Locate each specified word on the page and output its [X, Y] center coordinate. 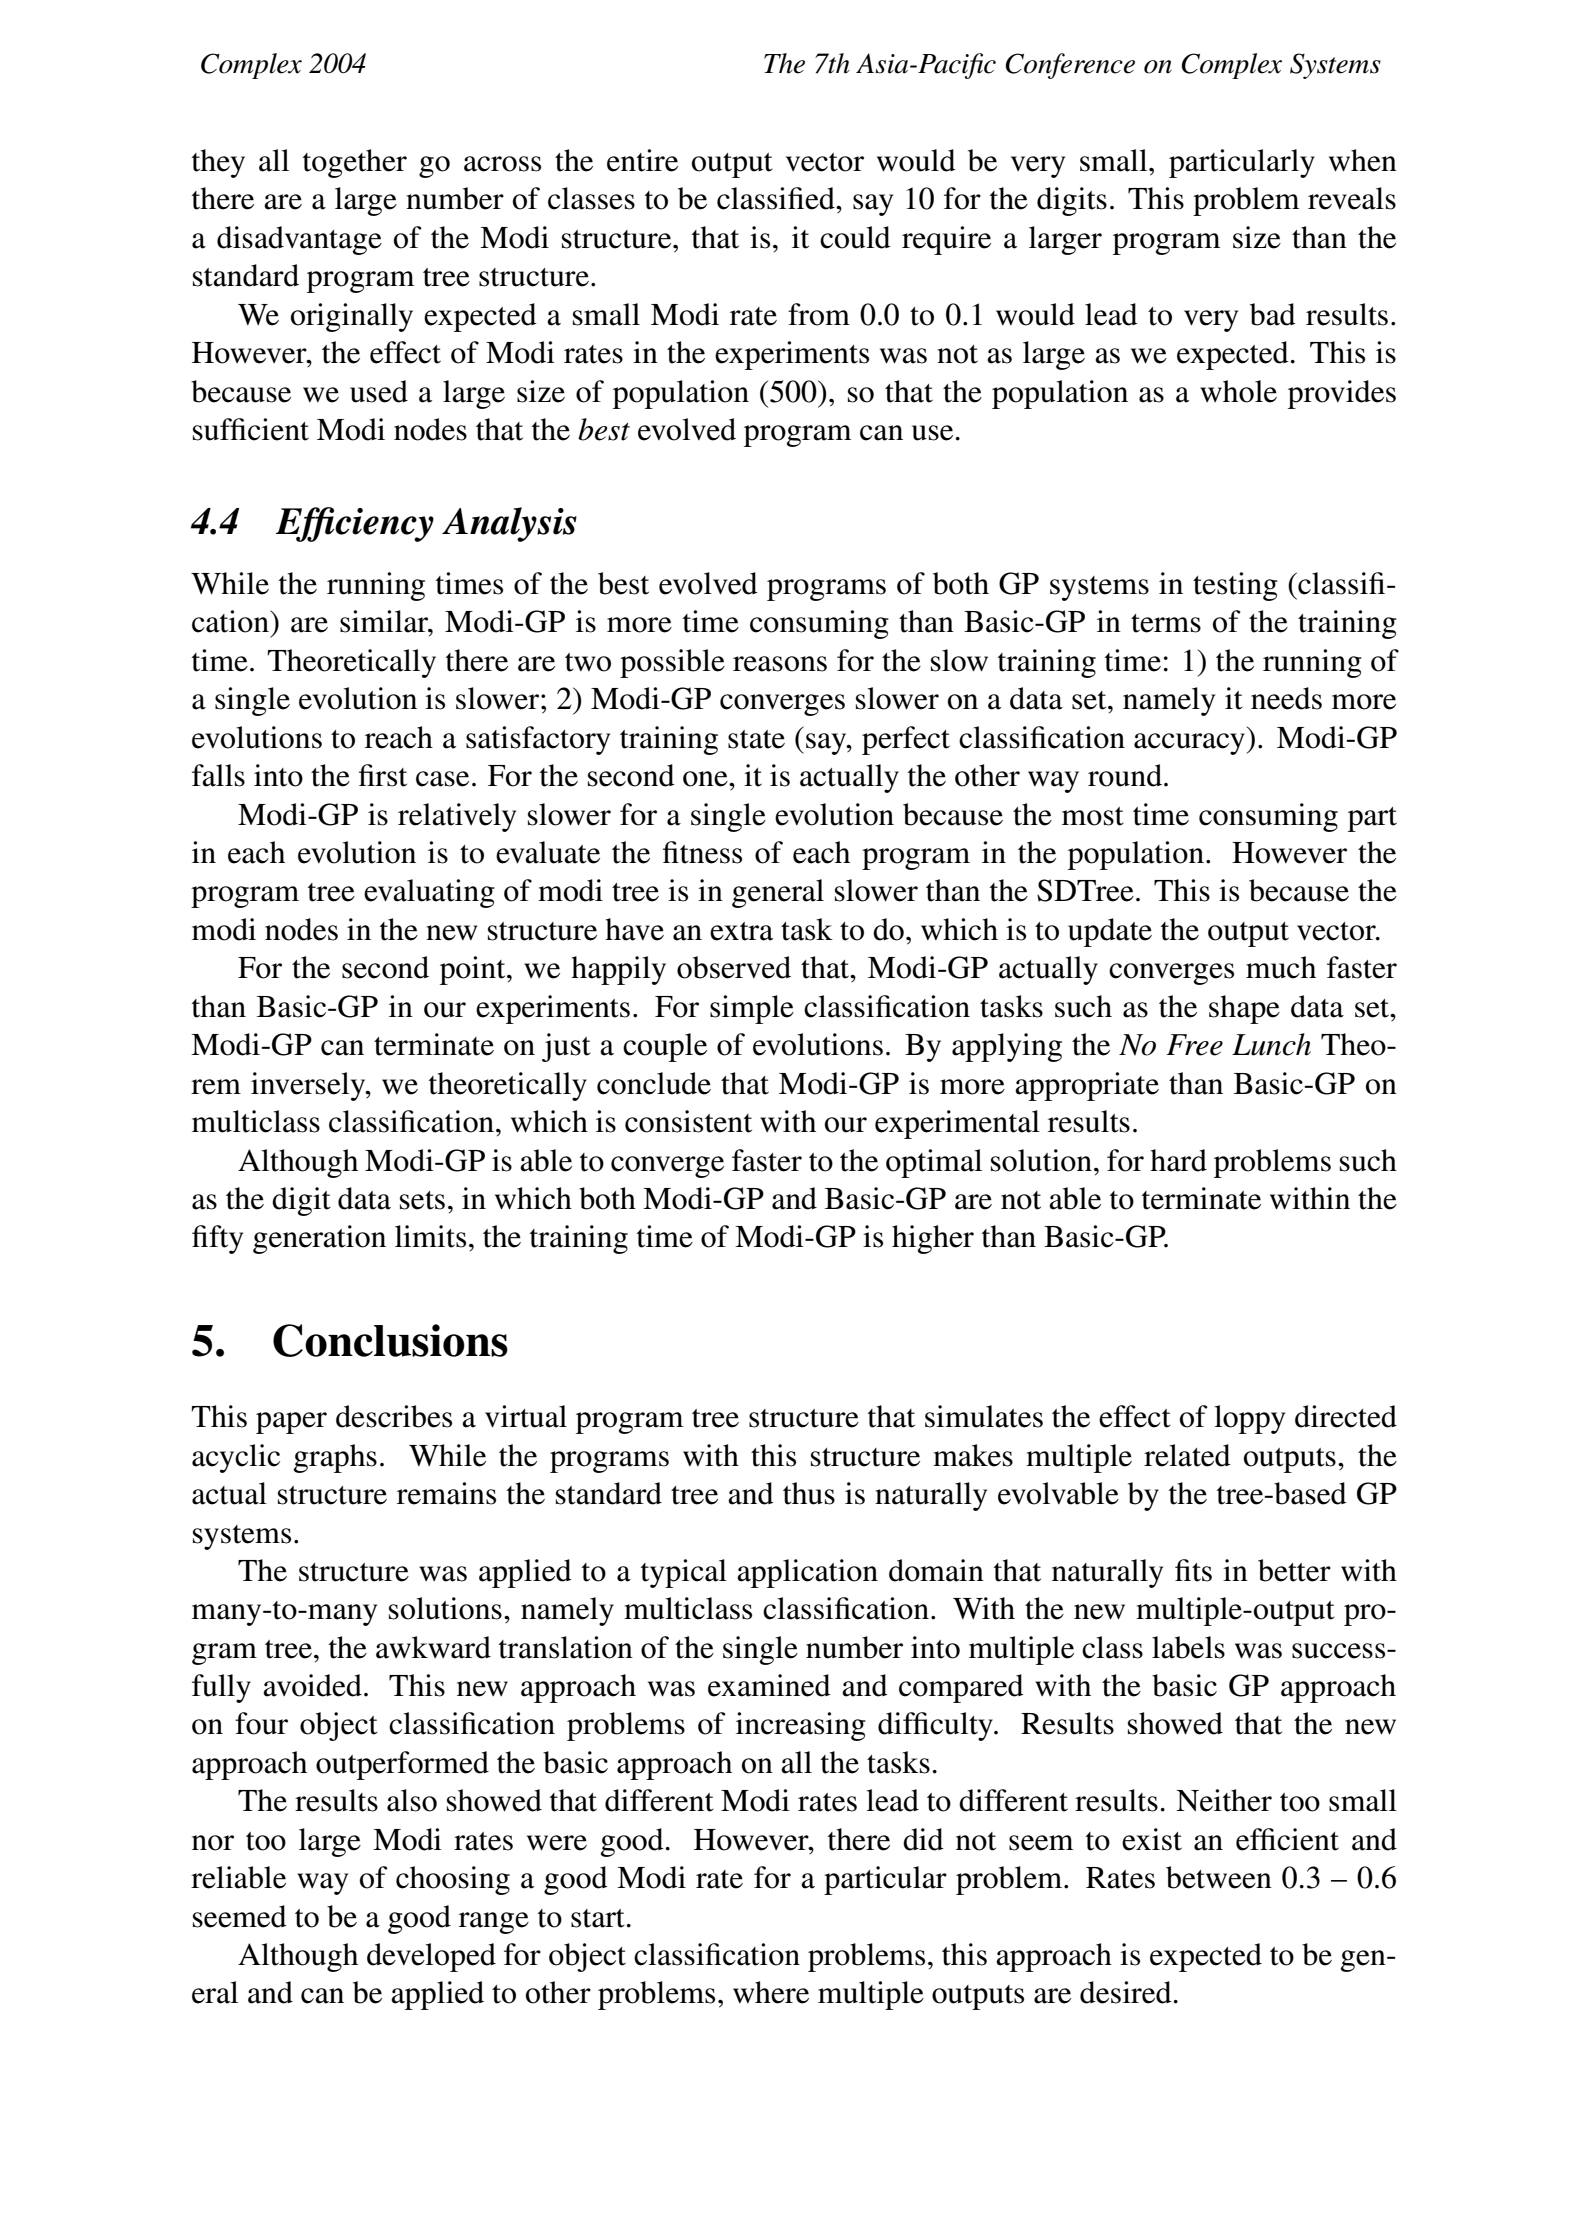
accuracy [1189, 744]
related [1187, 1455]
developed [431, 1957]
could [855, 237]
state [756, 739]
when [1363, 160]
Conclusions [390, 1340]
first [383, 775]
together [355, 163]
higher [933, 1239]
